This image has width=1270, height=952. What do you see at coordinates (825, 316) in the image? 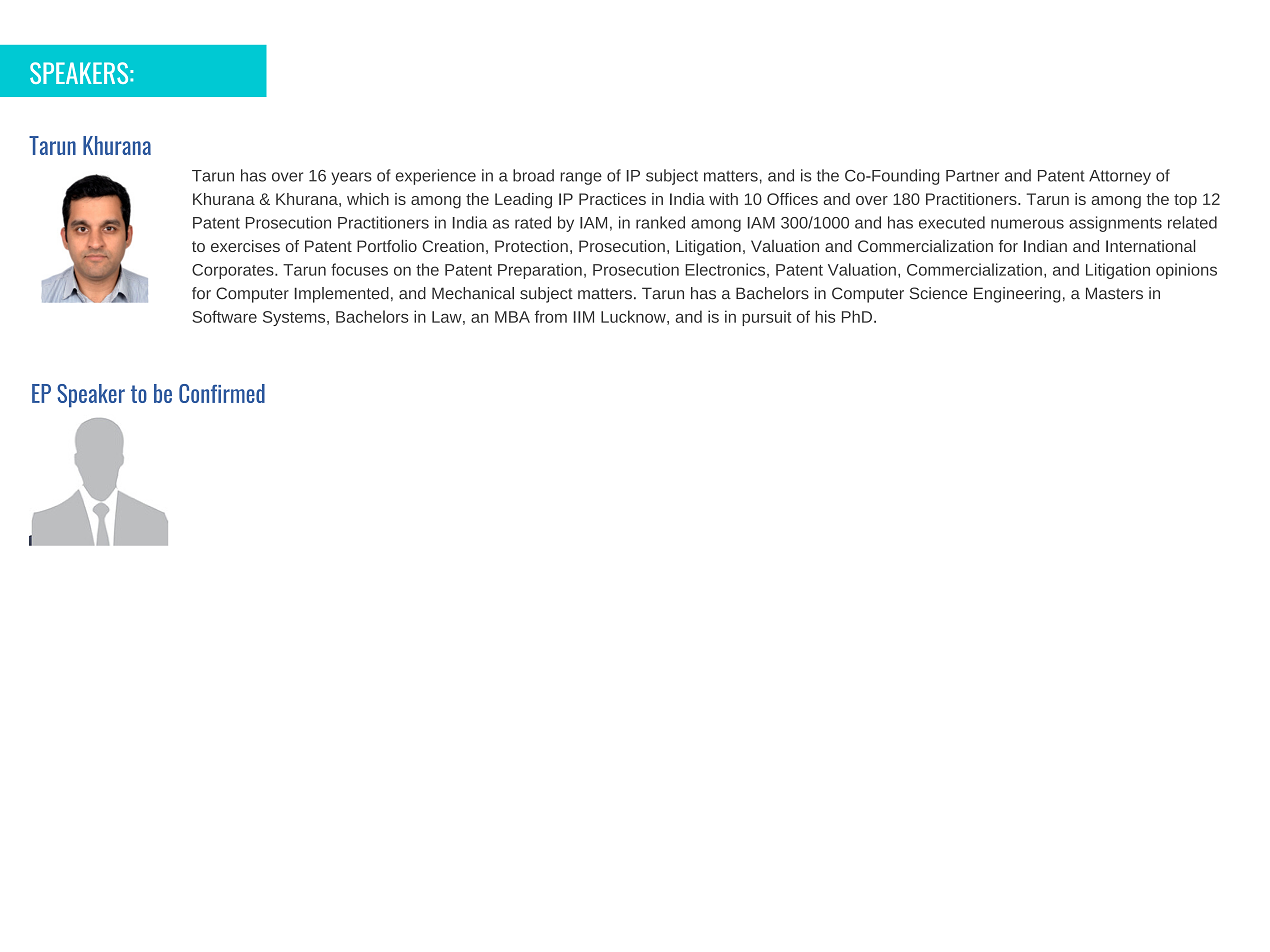
I see `his` at bounding box center [825, 316].
